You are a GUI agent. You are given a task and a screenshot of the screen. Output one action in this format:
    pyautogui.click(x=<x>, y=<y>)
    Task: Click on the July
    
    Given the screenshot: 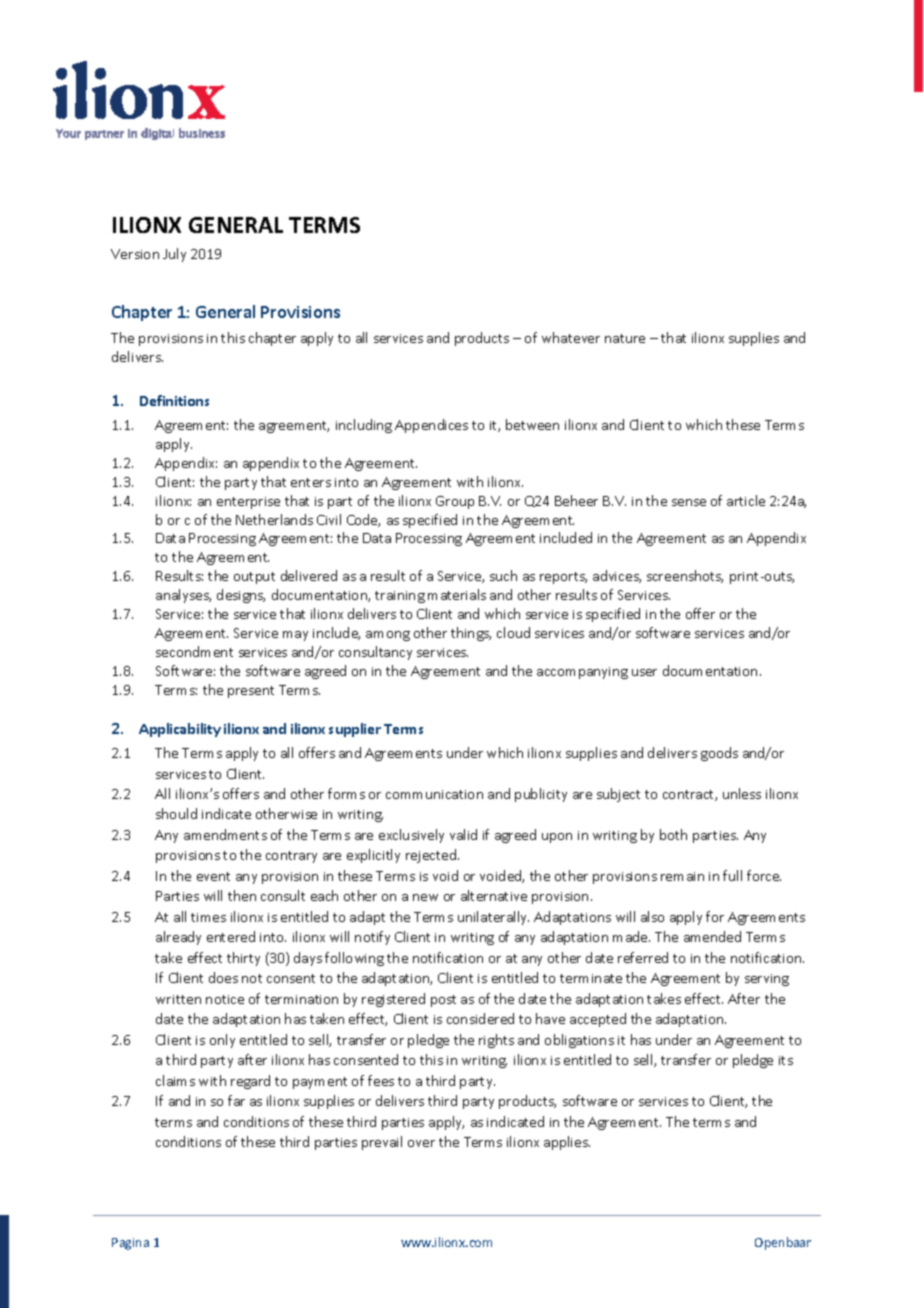 What is the action you would take?
    pyautogui.click(x=174, y=255)
